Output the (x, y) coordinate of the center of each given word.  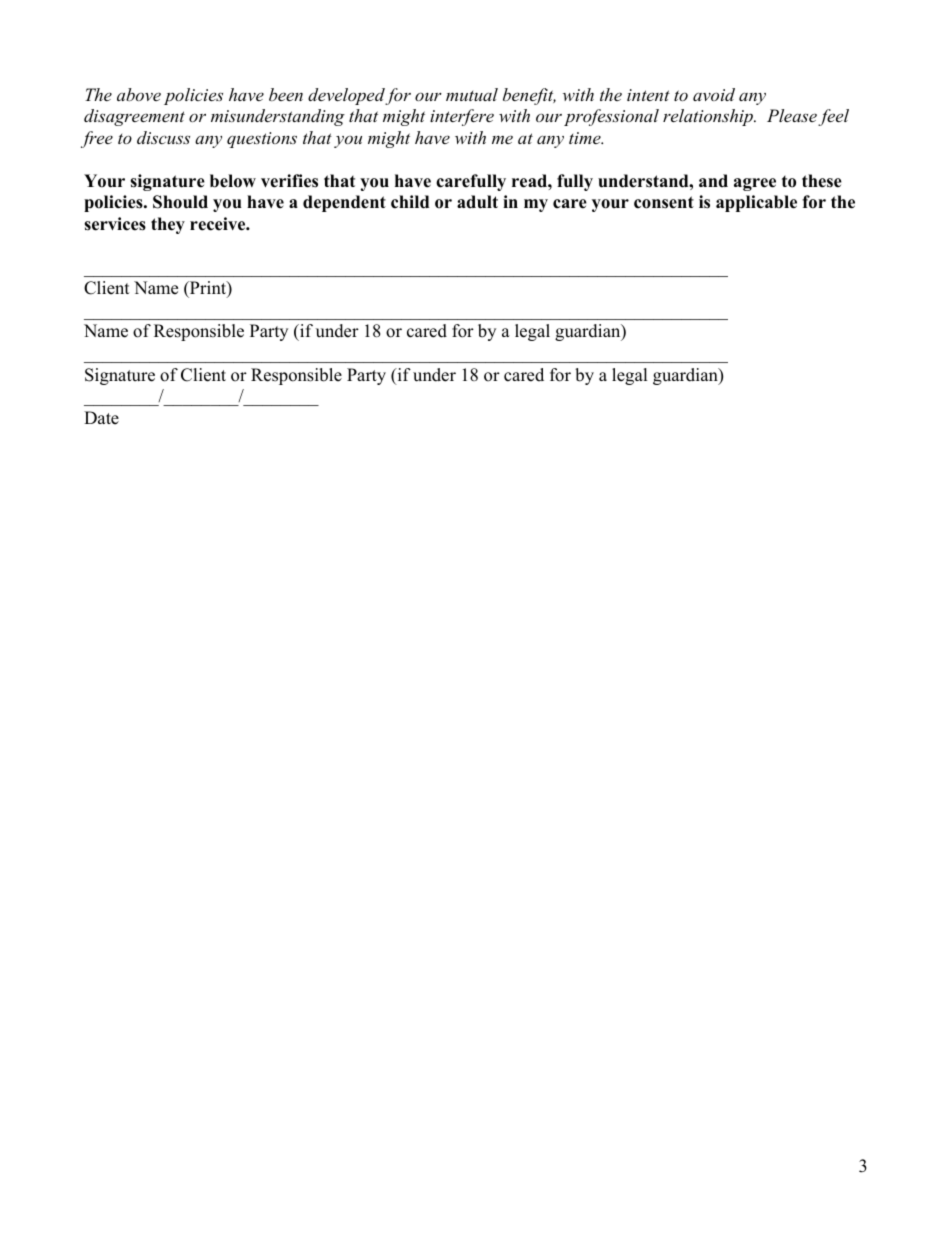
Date (101, 418)
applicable (756, 203)
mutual (472, 94)
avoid (714, 94)
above (139, 94)
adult (477, 202)
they (168, 225)
